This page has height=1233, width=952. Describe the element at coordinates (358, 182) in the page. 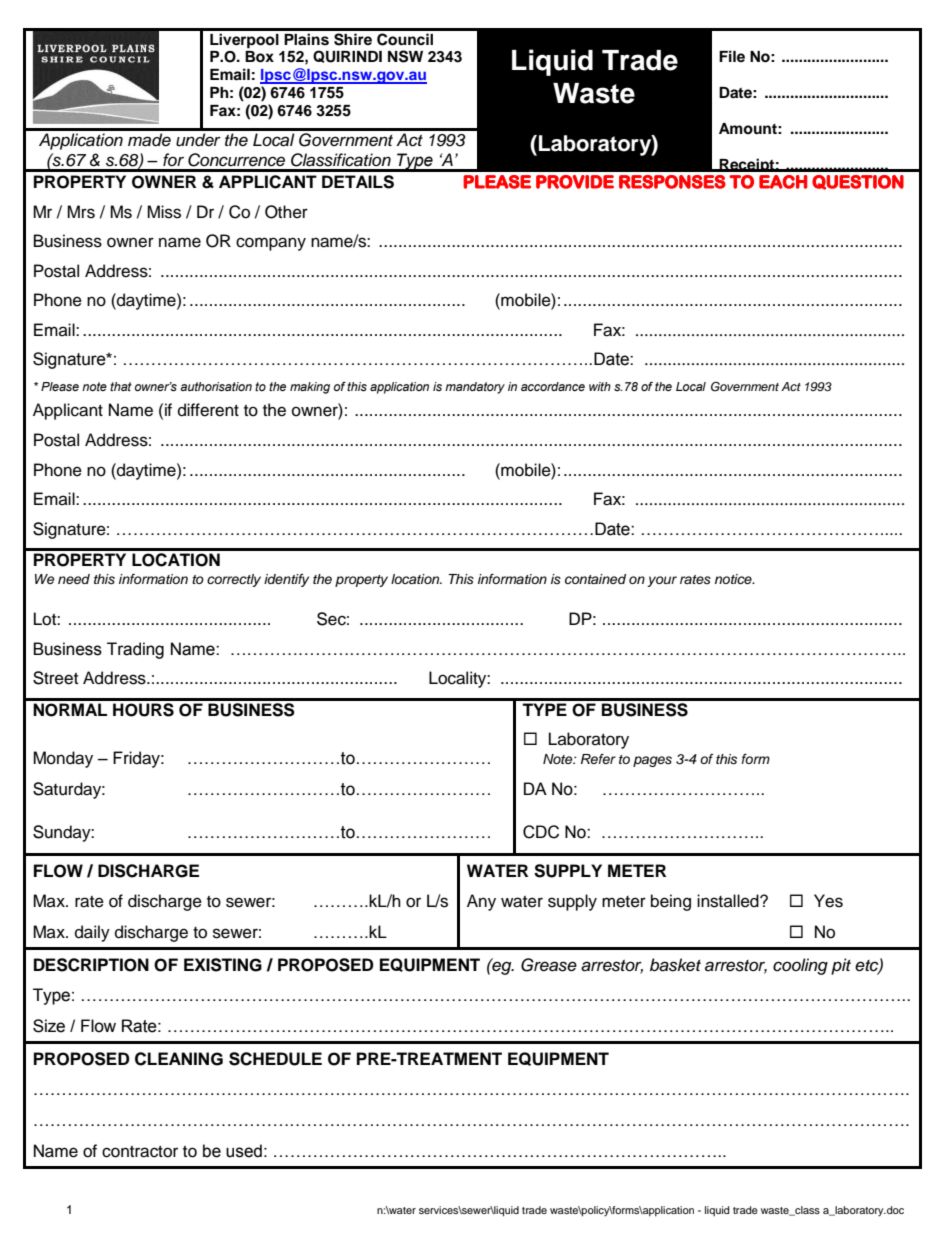

I see `DETAILS` at that location.
